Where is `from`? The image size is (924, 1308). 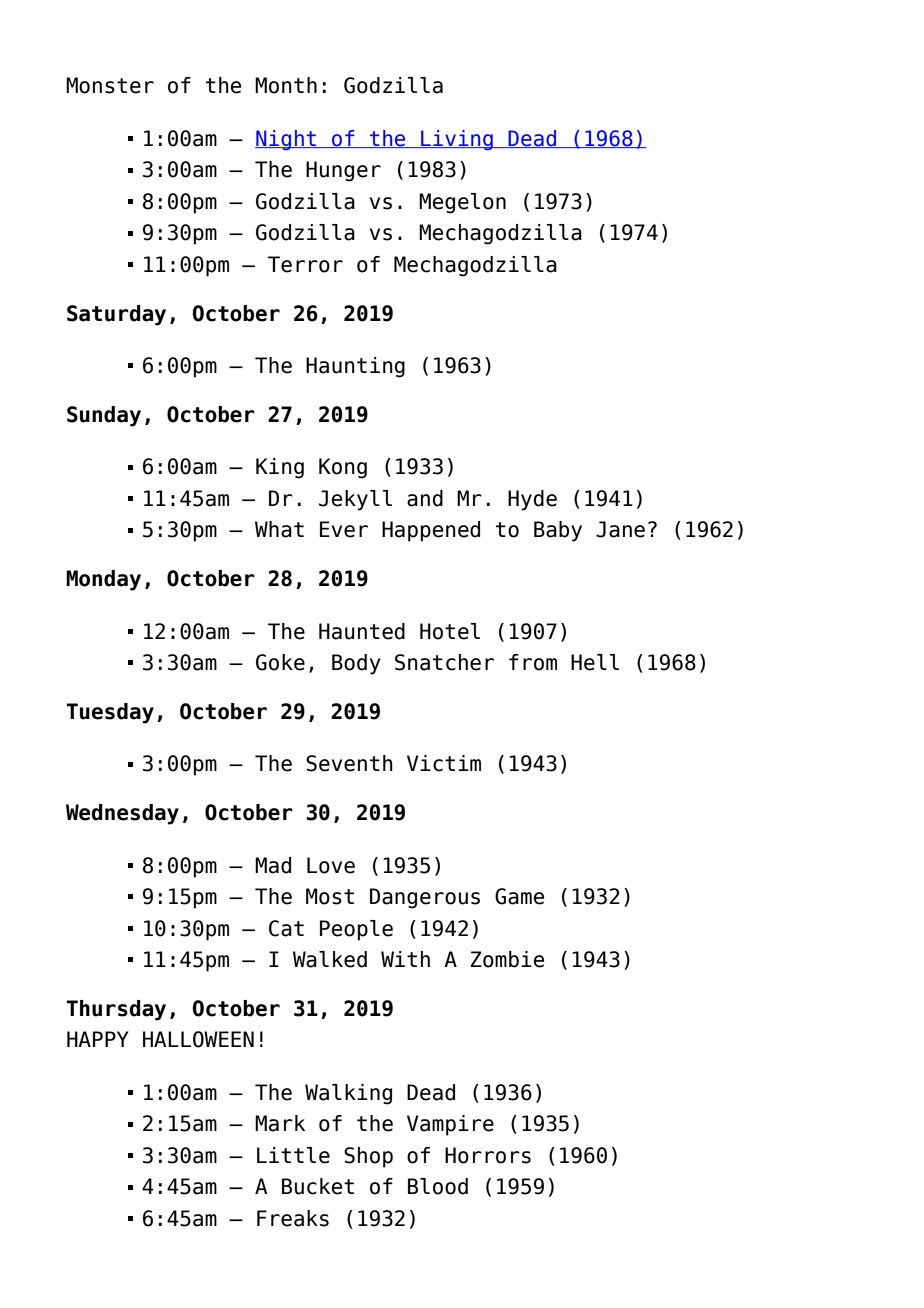
from is located at coordinates (533, 662).
